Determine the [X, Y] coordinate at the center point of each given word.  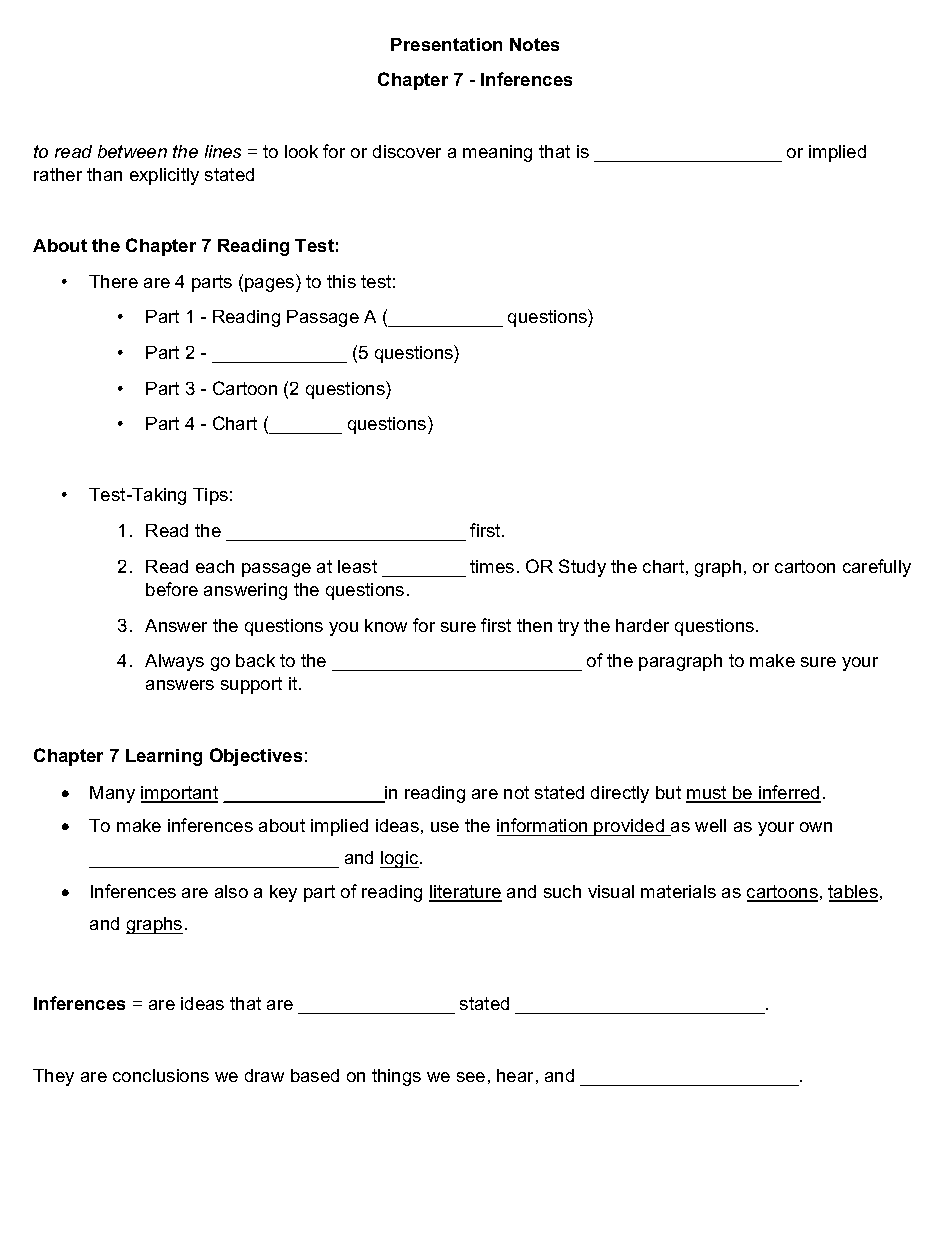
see [471, 1077]
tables [853, 893]
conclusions [161, 1075]
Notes [534, 44]
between [132, 151]
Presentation [446, 44]
